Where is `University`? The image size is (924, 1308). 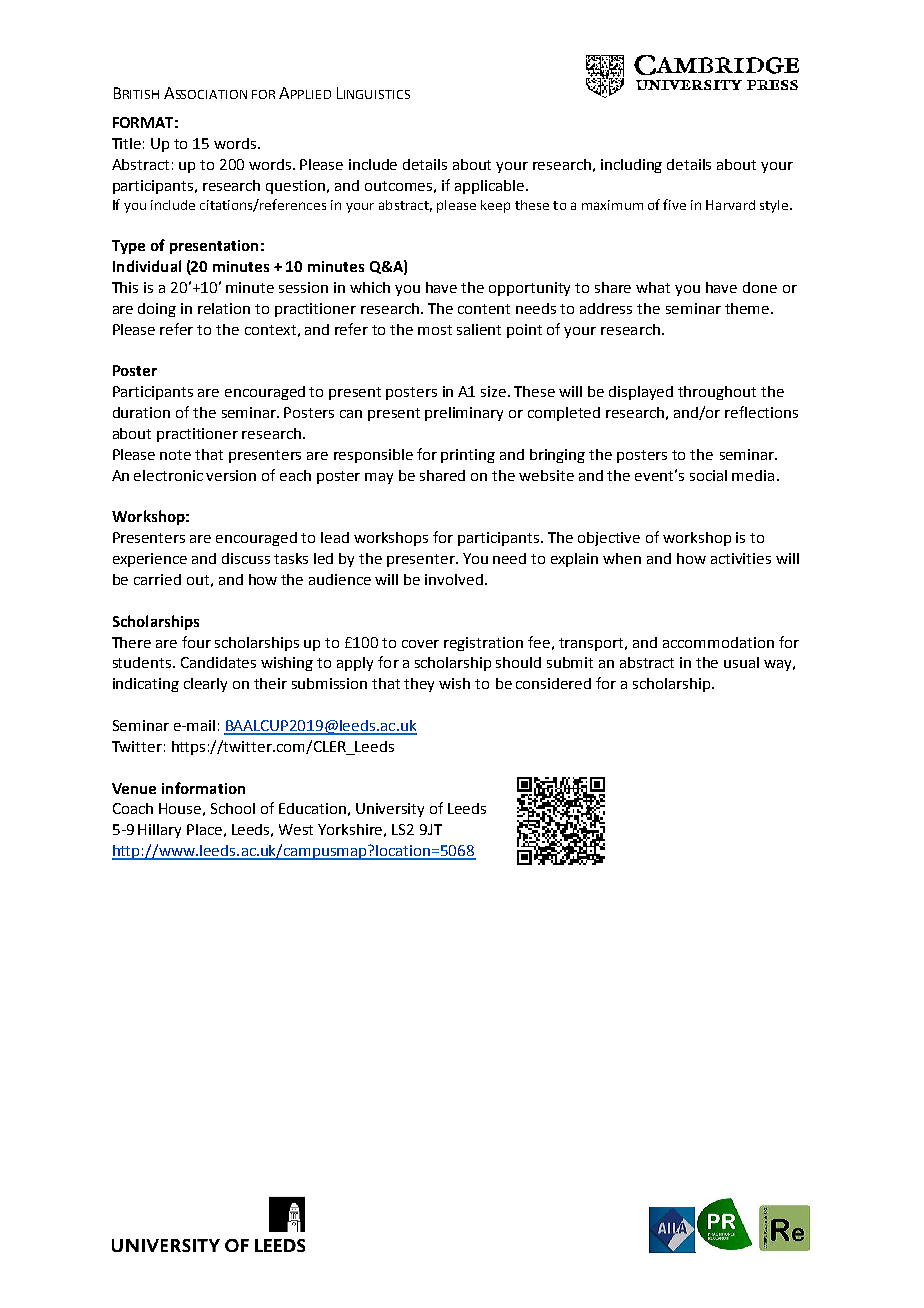
University is located at coordinates (390, 810).
